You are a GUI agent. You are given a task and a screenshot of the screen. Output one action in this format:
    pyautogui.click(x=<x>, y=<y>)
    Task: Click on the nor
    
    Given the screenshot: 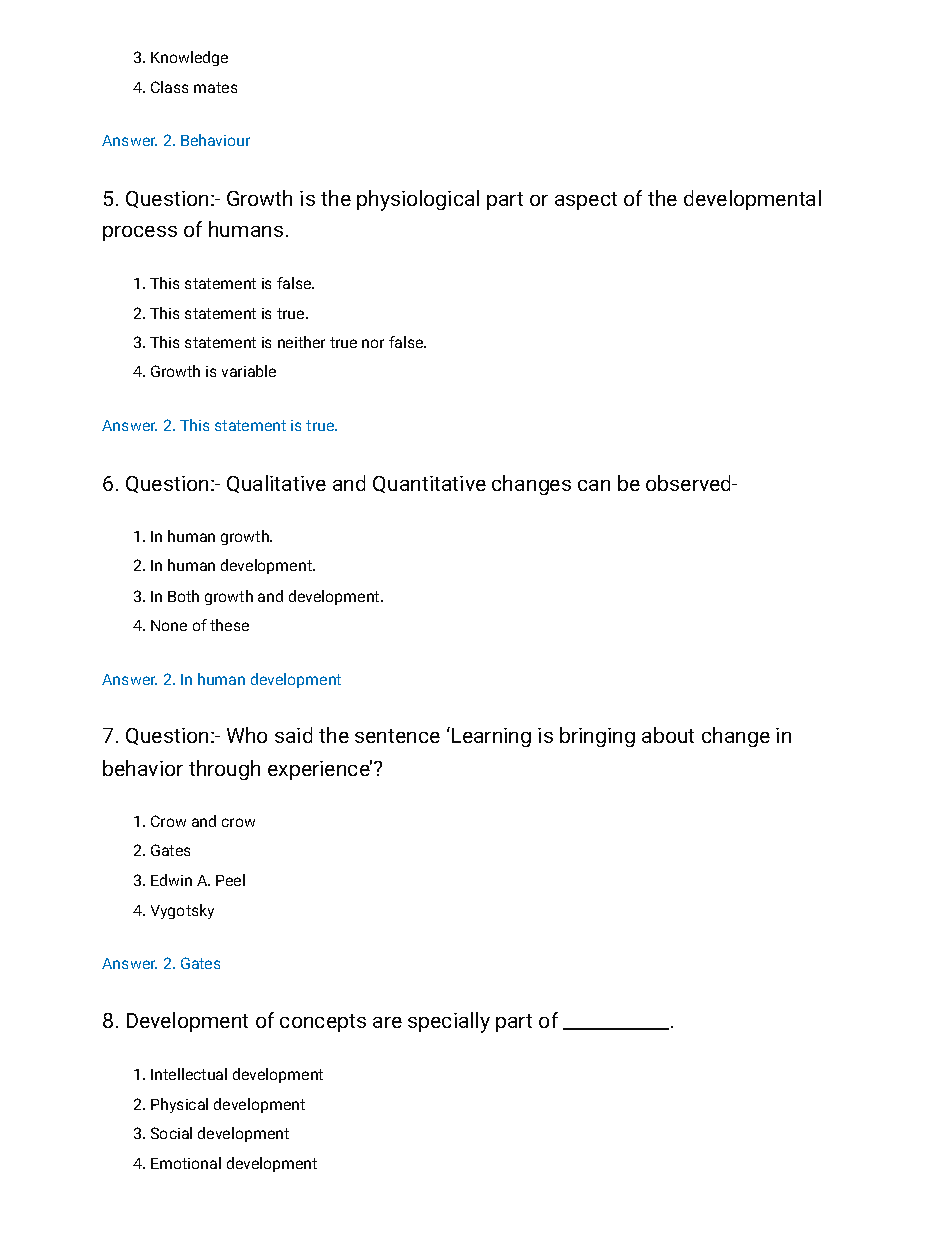 What is the action you would take?
    pyautogui.click(x=373, y=343)
